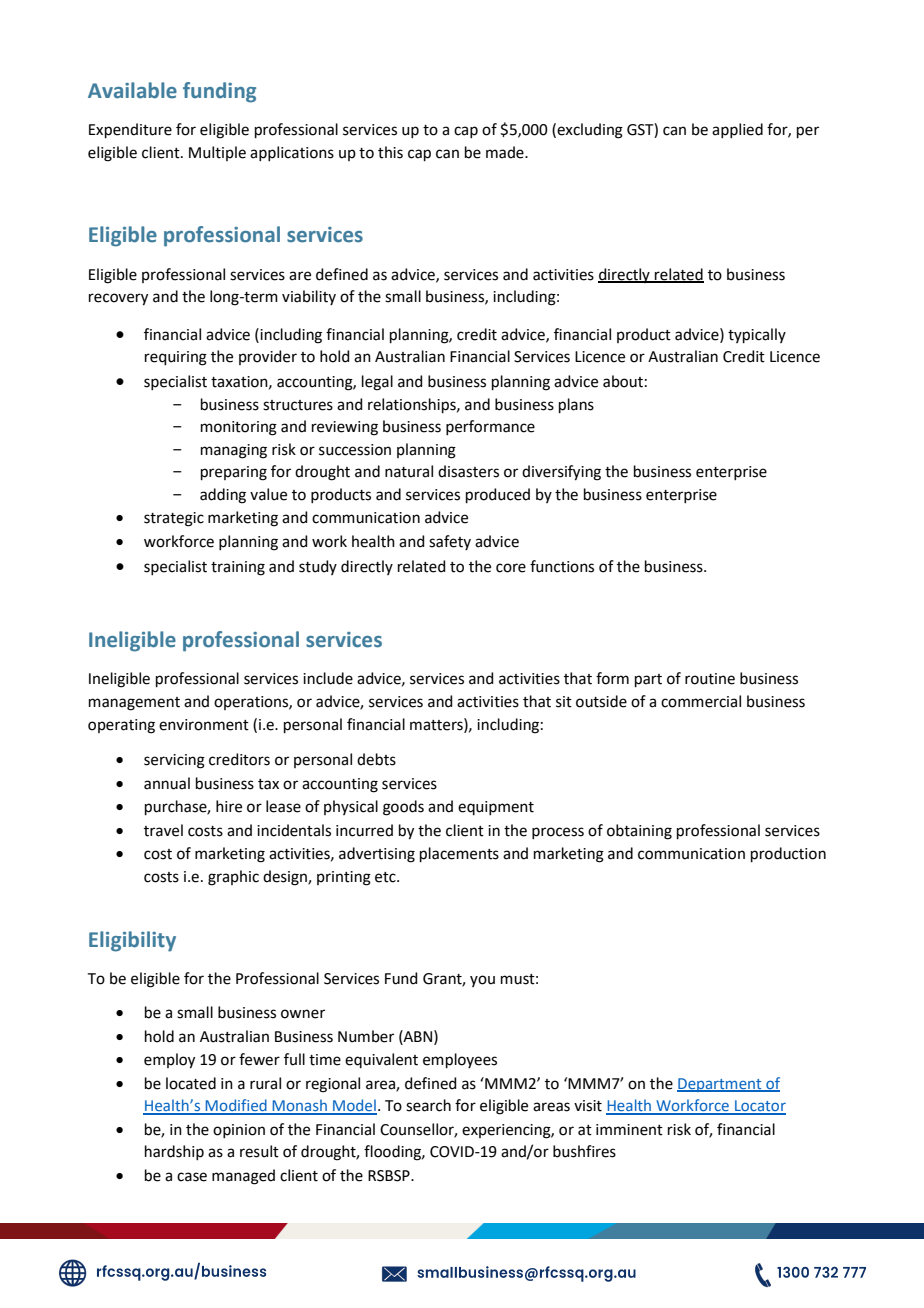 The height and width of the screenshot is (1308, 924). What do you see at coordinates (377, 383) in the screenshot?
I see `legal` at bounding box center [377, 383].
